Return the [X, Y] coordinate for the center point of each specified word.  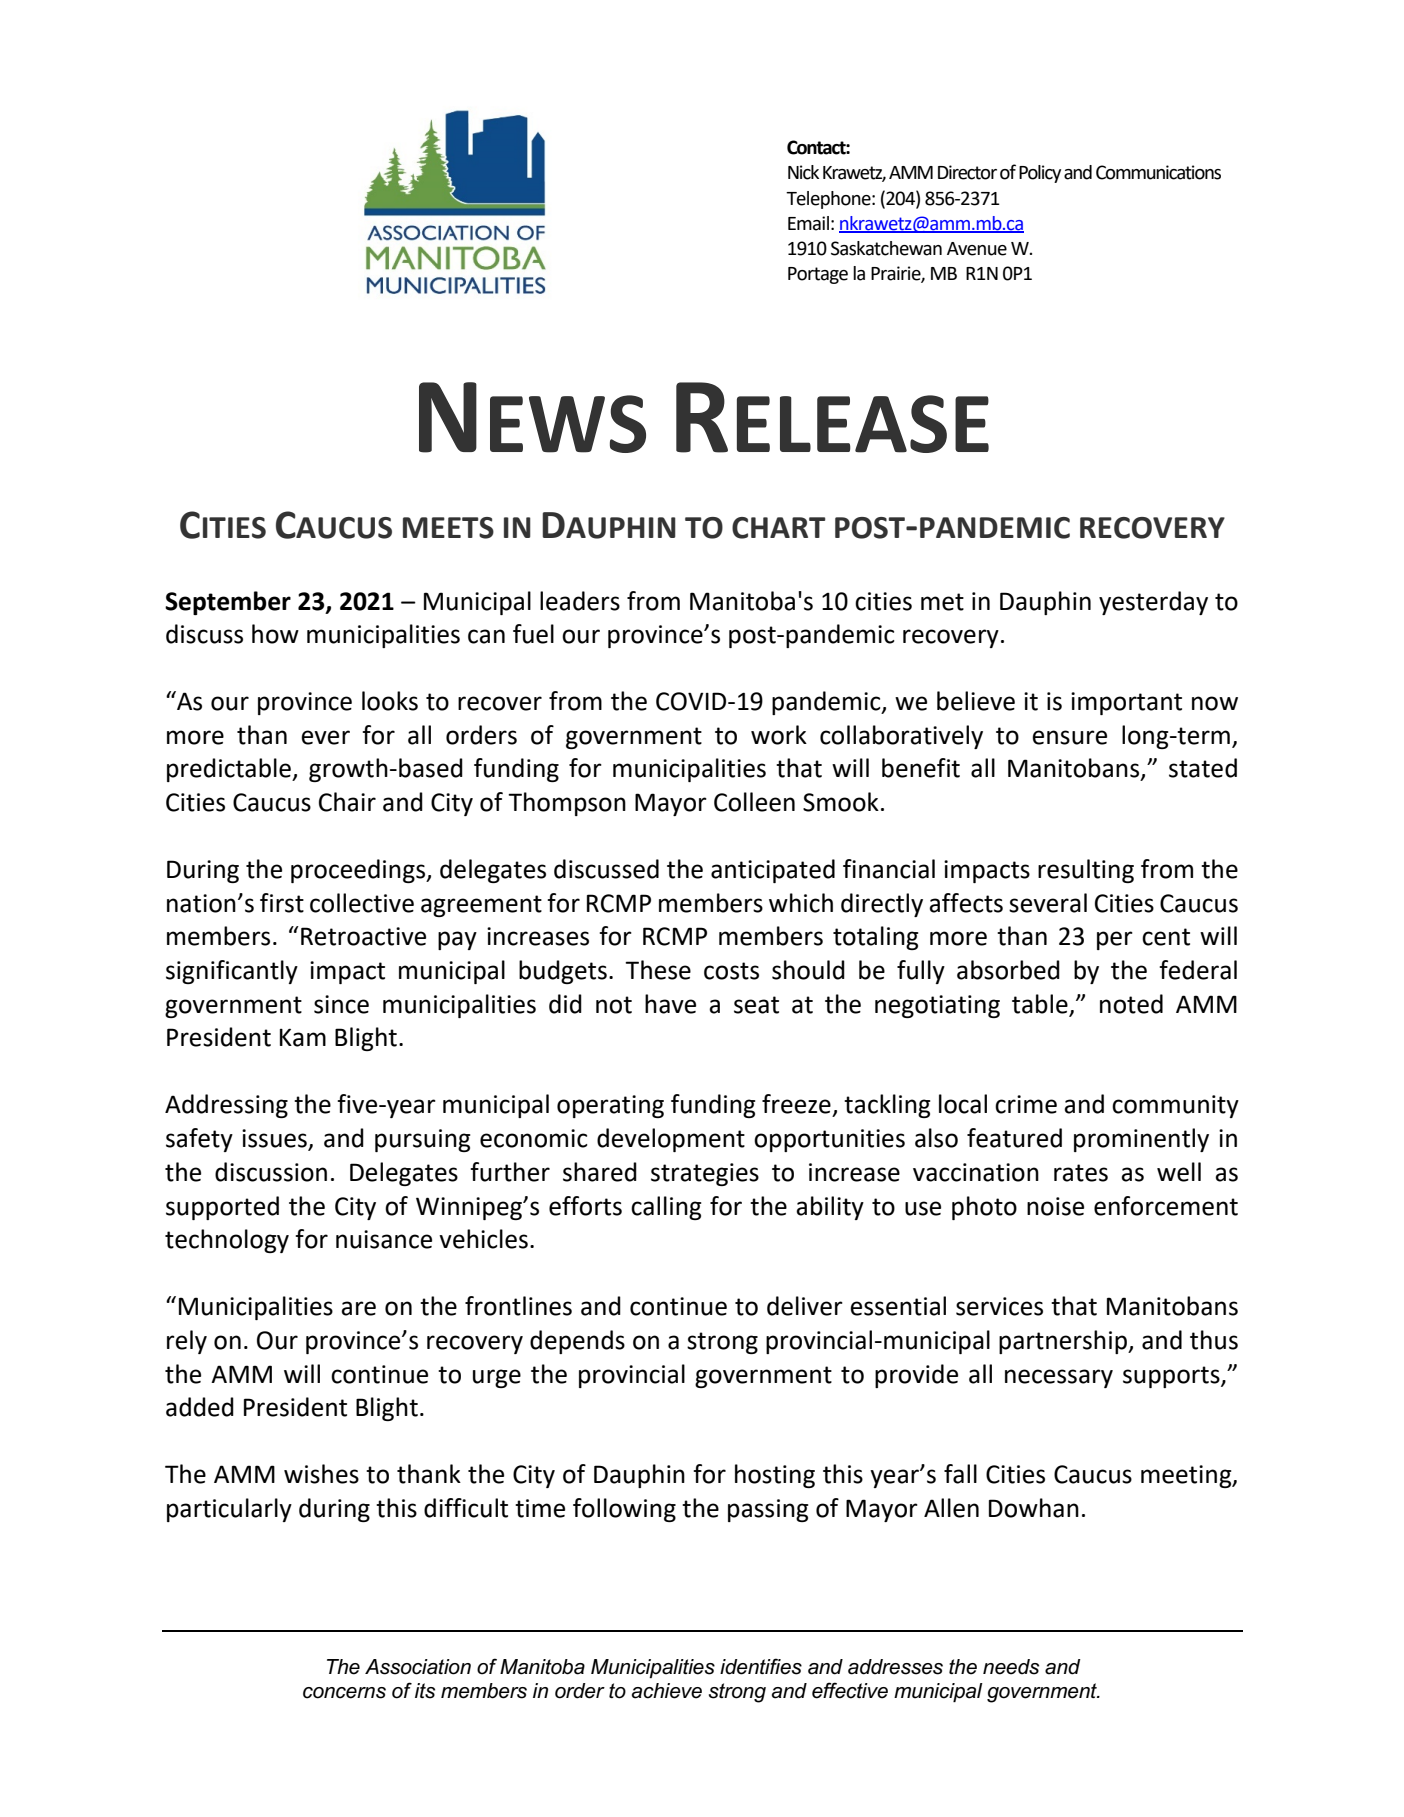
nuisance [384, 1239]
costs [731, 971]
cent [1166, 937]
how [275, 634]
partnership [1064, 1342]
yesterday [1153, 603]
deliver [805, 1306]
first [282, 903]
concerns [344, 1693]
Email [808, 223]
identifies [761, 1666]
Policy [1040, 174]
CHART [779, 528]
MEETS [448, 528]
